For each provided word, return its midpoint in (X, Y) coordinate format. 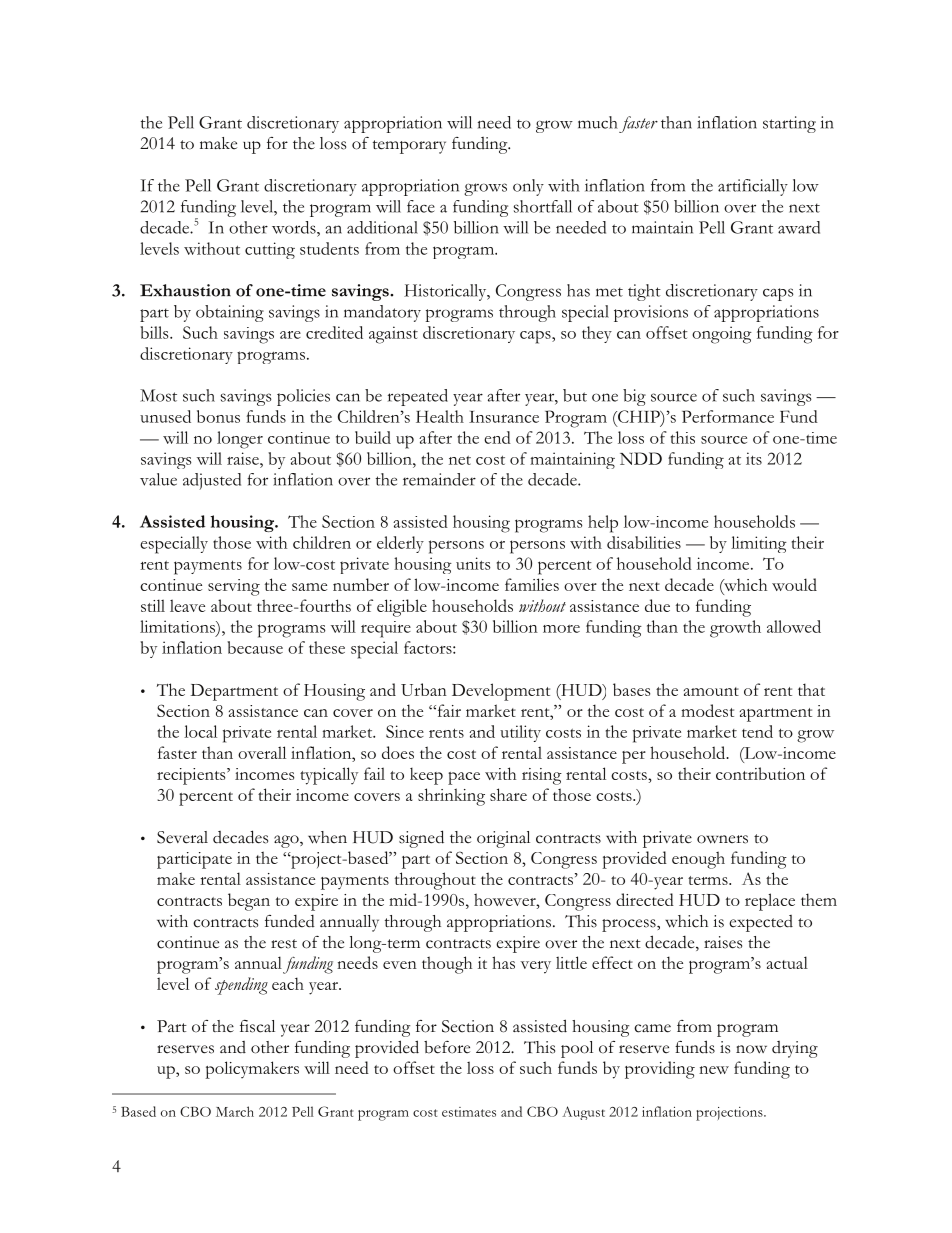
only (528, 187)
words (295, 227)
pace (464, 778)
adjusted (212, 481)
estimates (469, 1112)
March (235, 1111)
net (460, 460)
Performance (728, 416)
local (200, 731)
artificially (753, 187)
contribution (760, 773)
